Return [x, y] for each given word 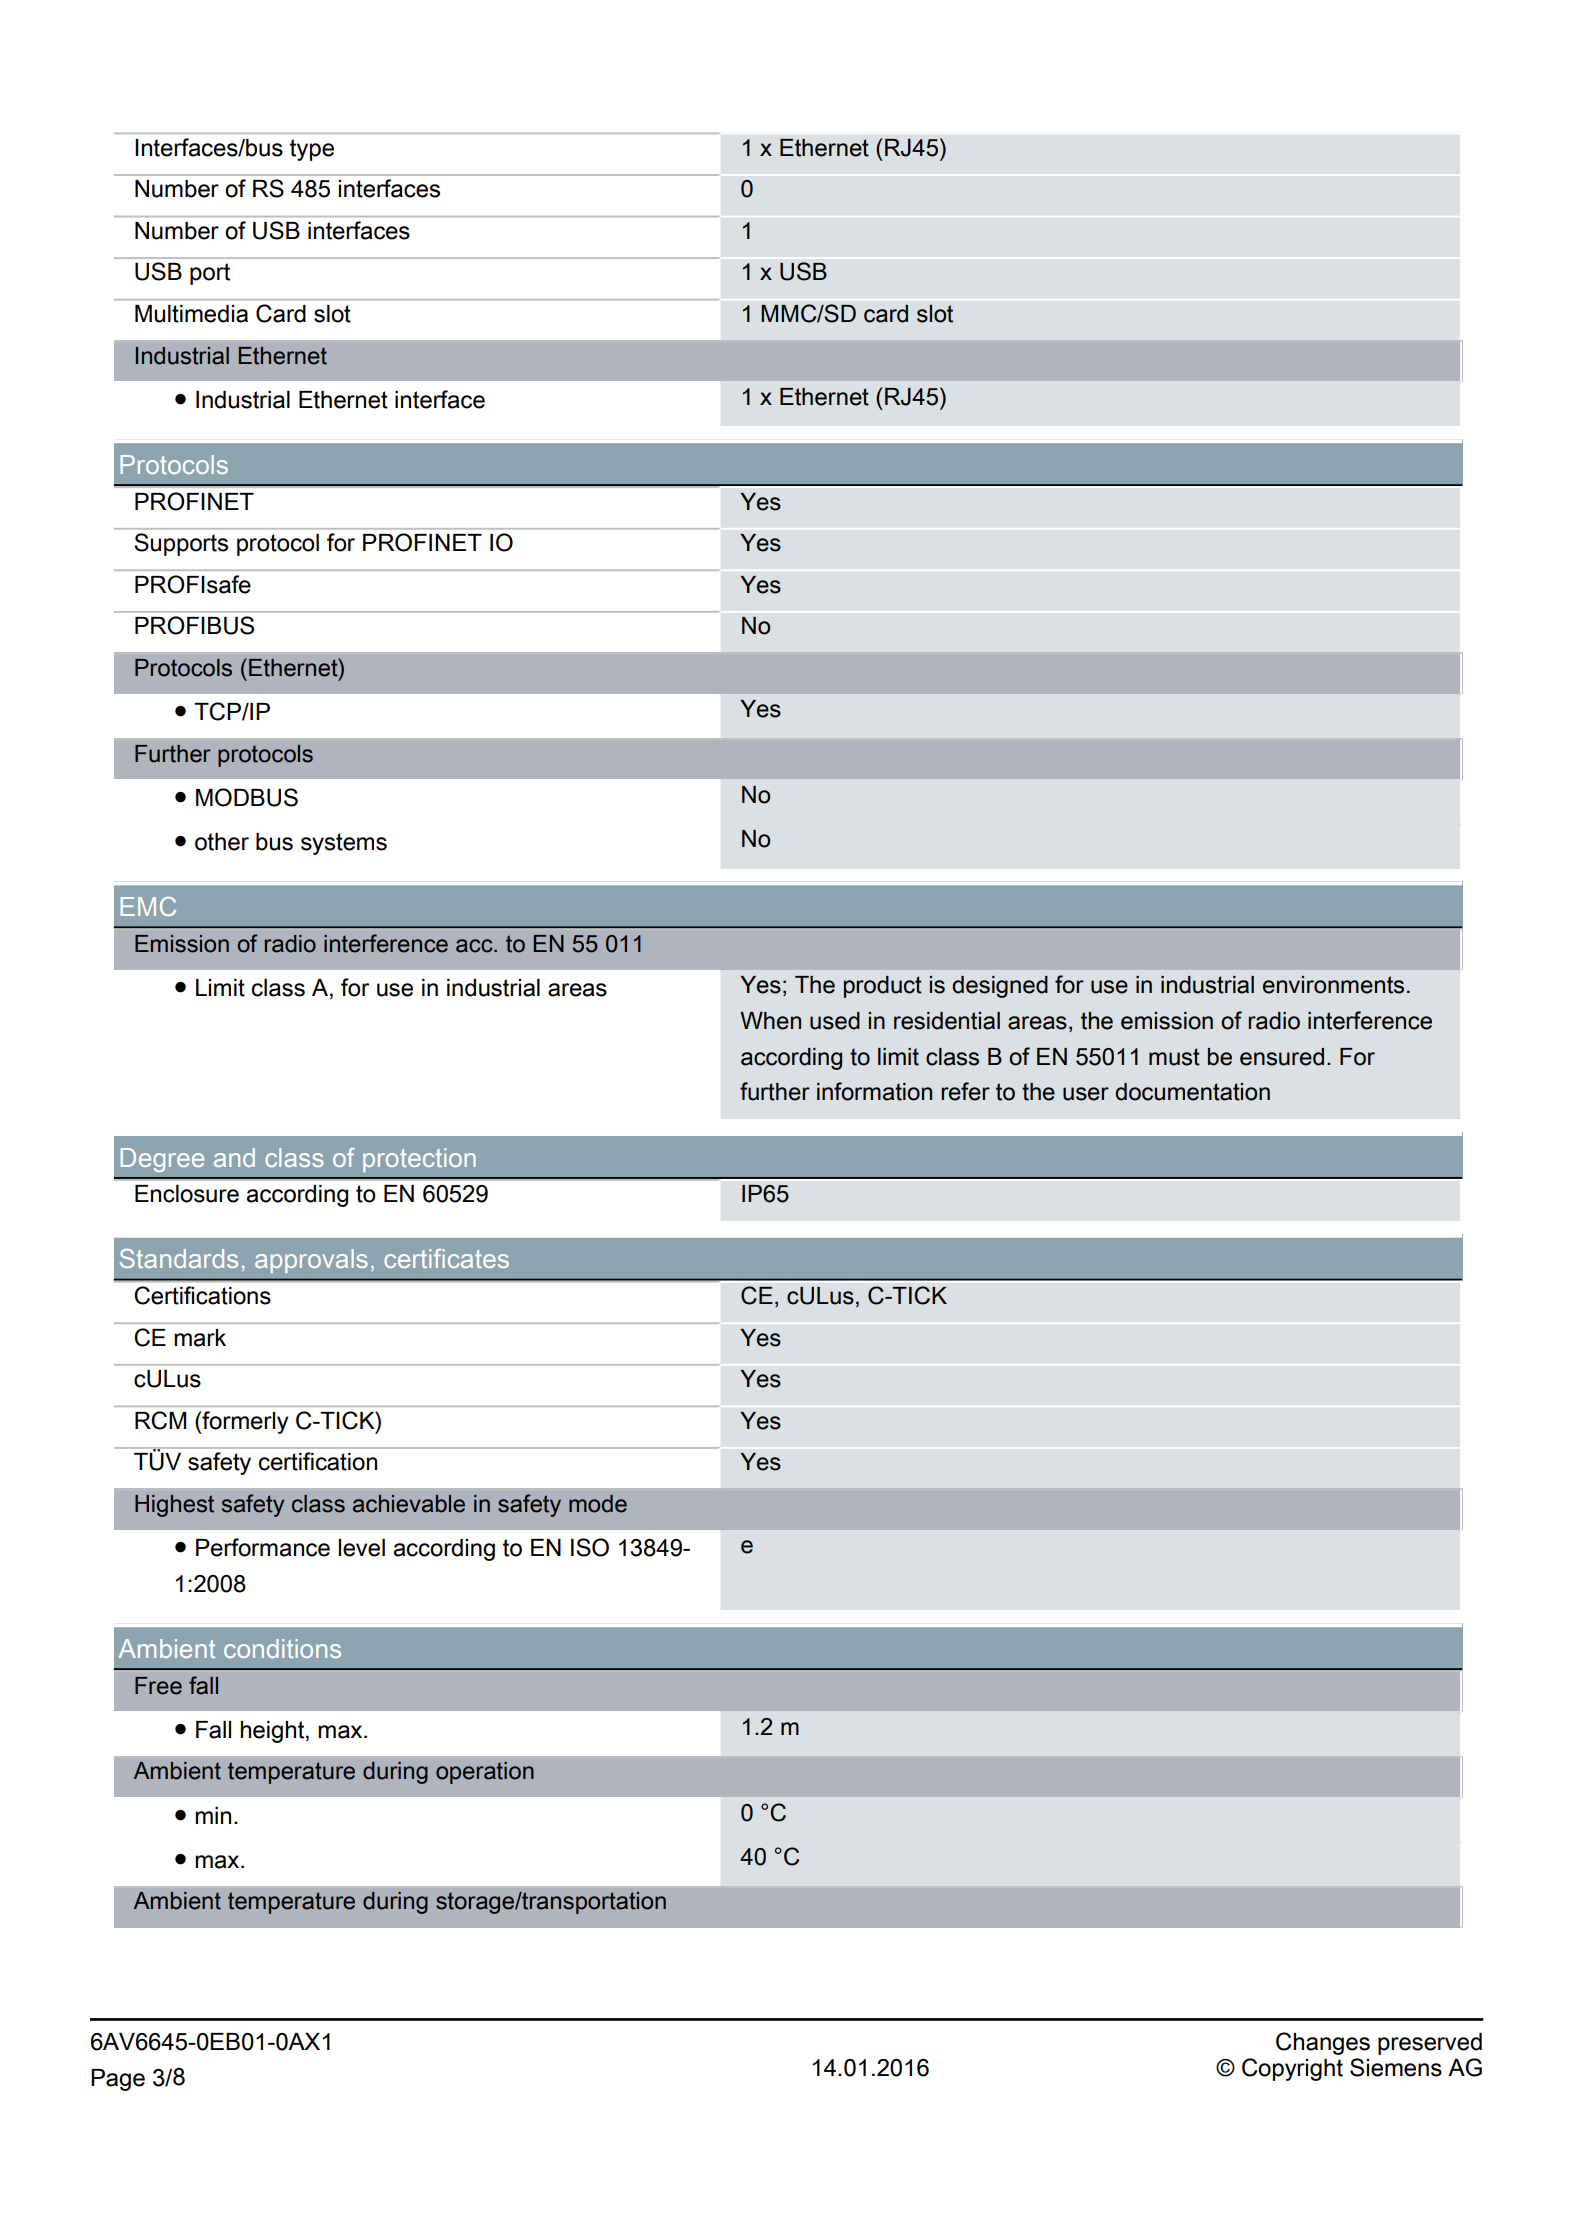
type [312, 150]
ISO [590, 1547]
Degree [162, 1160]
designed [1000, 987]
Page [118, 2080]
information [874, 1091]
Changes [1323, 2043]
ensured [1282, 1057]
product [883, 987]
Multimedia [191, 314]
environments [1333, 985]
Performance [263, 1547]
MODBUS [247, 797]
